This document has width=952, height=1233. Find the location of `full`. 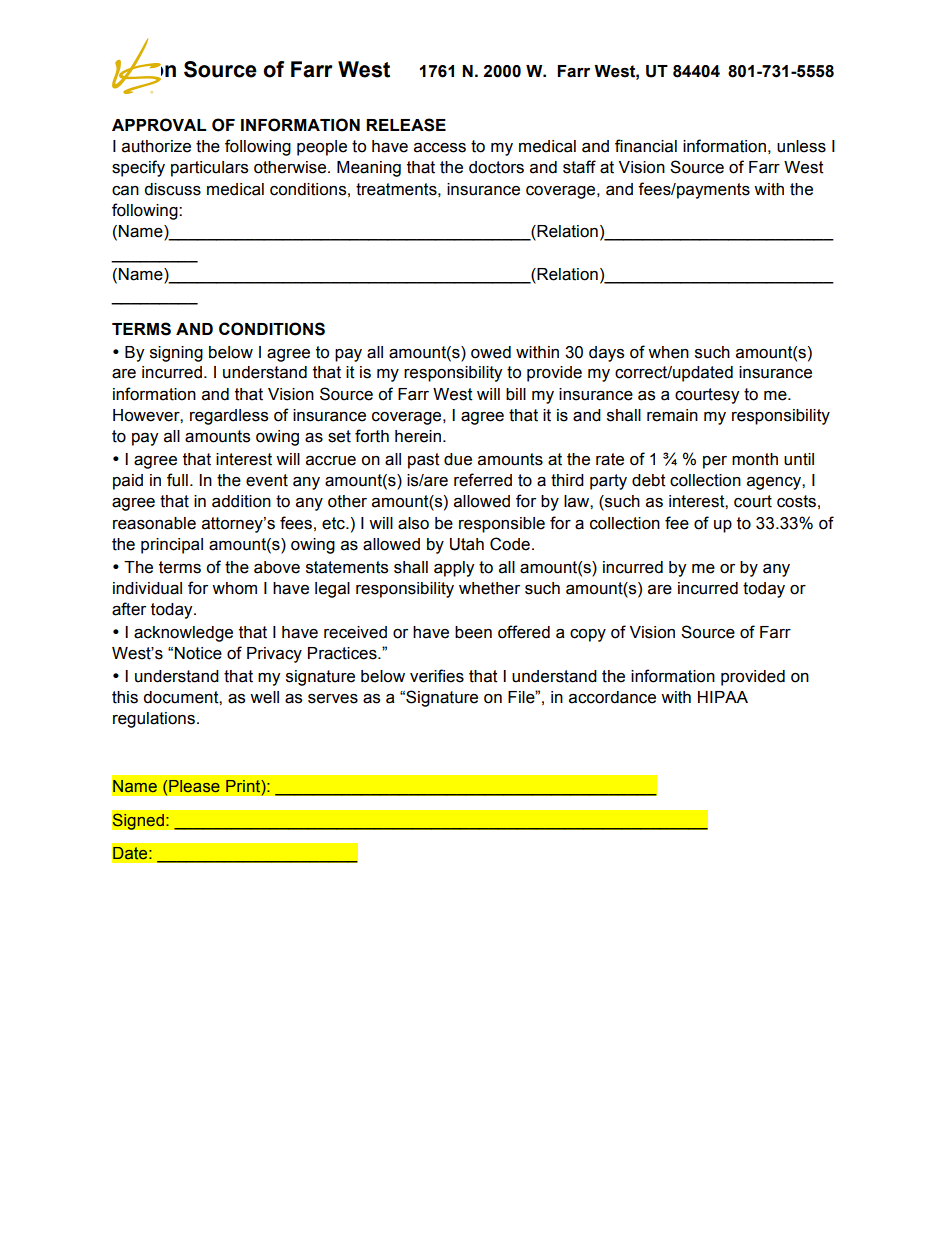

full is located at coordinates (177, 480).
